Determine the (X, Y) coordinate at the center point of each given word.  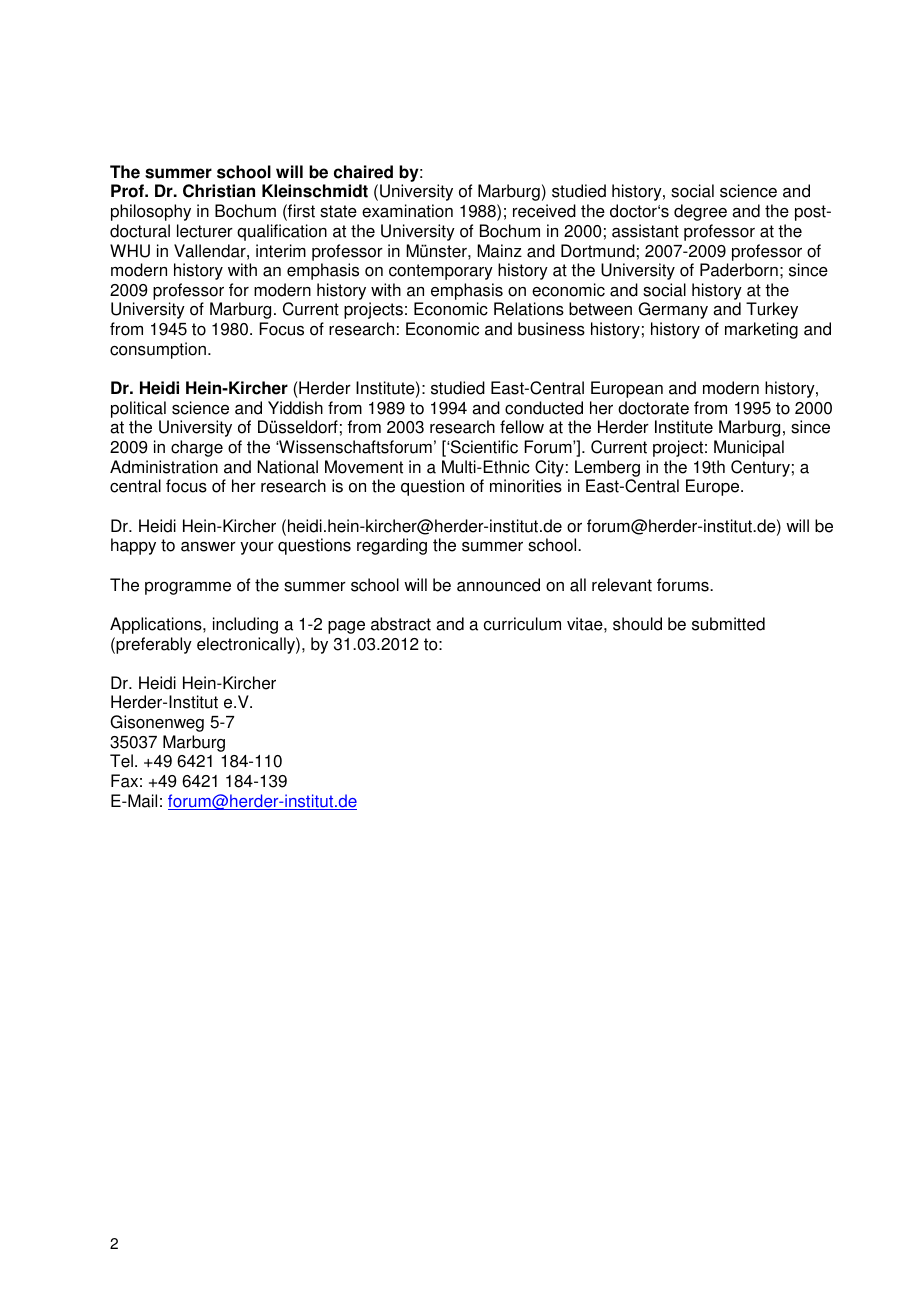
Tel (121, 761)
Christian (219, 191)
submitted (728, 624)
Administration (164, 467)
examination (407, 211)
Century (760, 468)
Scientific (483, 447)
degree (700, 212)
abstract (401, 624)
